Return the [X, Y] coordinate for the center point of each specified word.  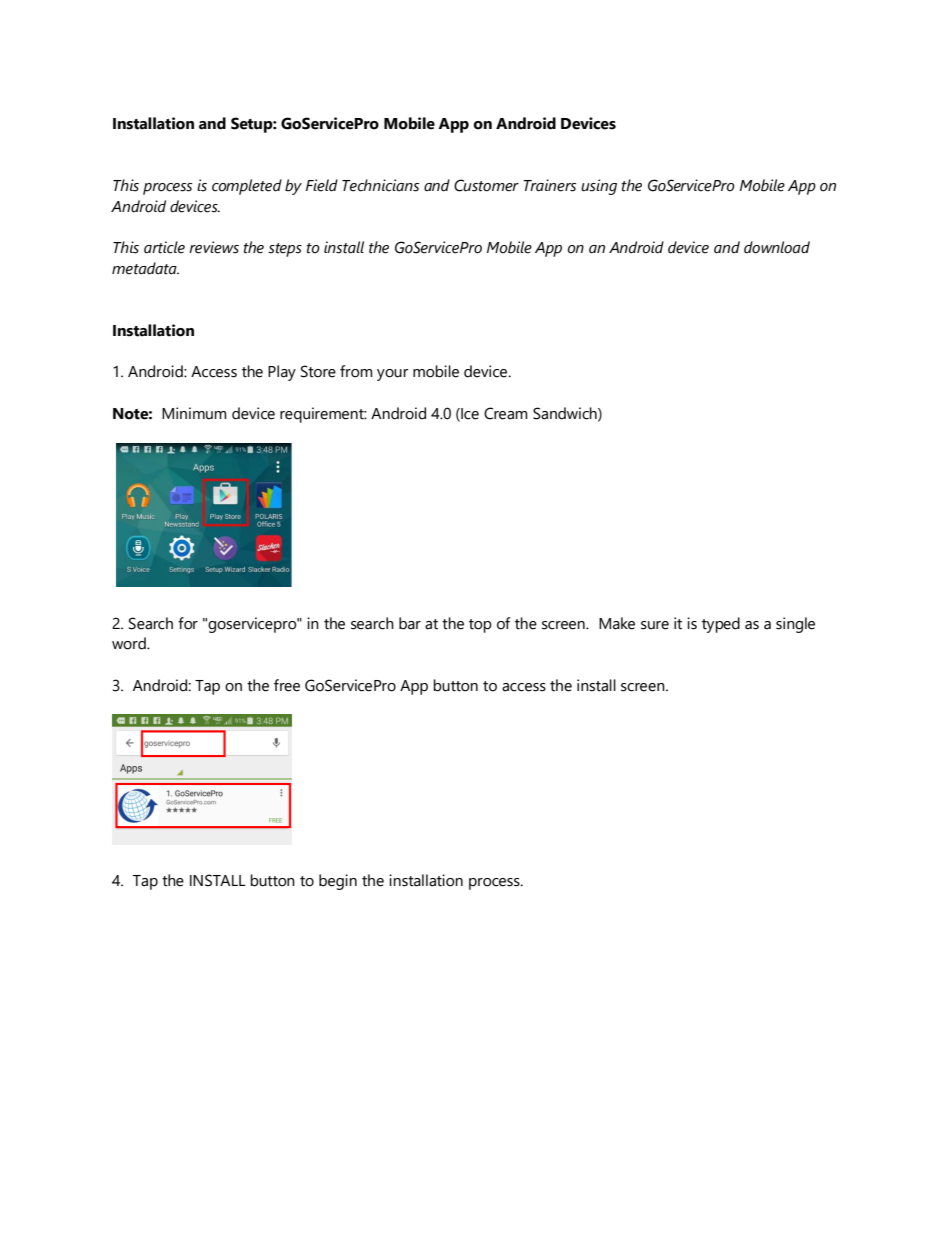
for [188, 623]
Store [318, 371]
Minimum [194, 413]
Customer [486, 185]
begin [338, 882]
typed [721, 625]
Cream [506, 413]
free [287, 685]
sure [655, 625]
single [795, 625]
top [480, 626]
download [777, 247]
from [356, 371]
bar [410, 623]
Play [282, 373]
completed [247, 187]
